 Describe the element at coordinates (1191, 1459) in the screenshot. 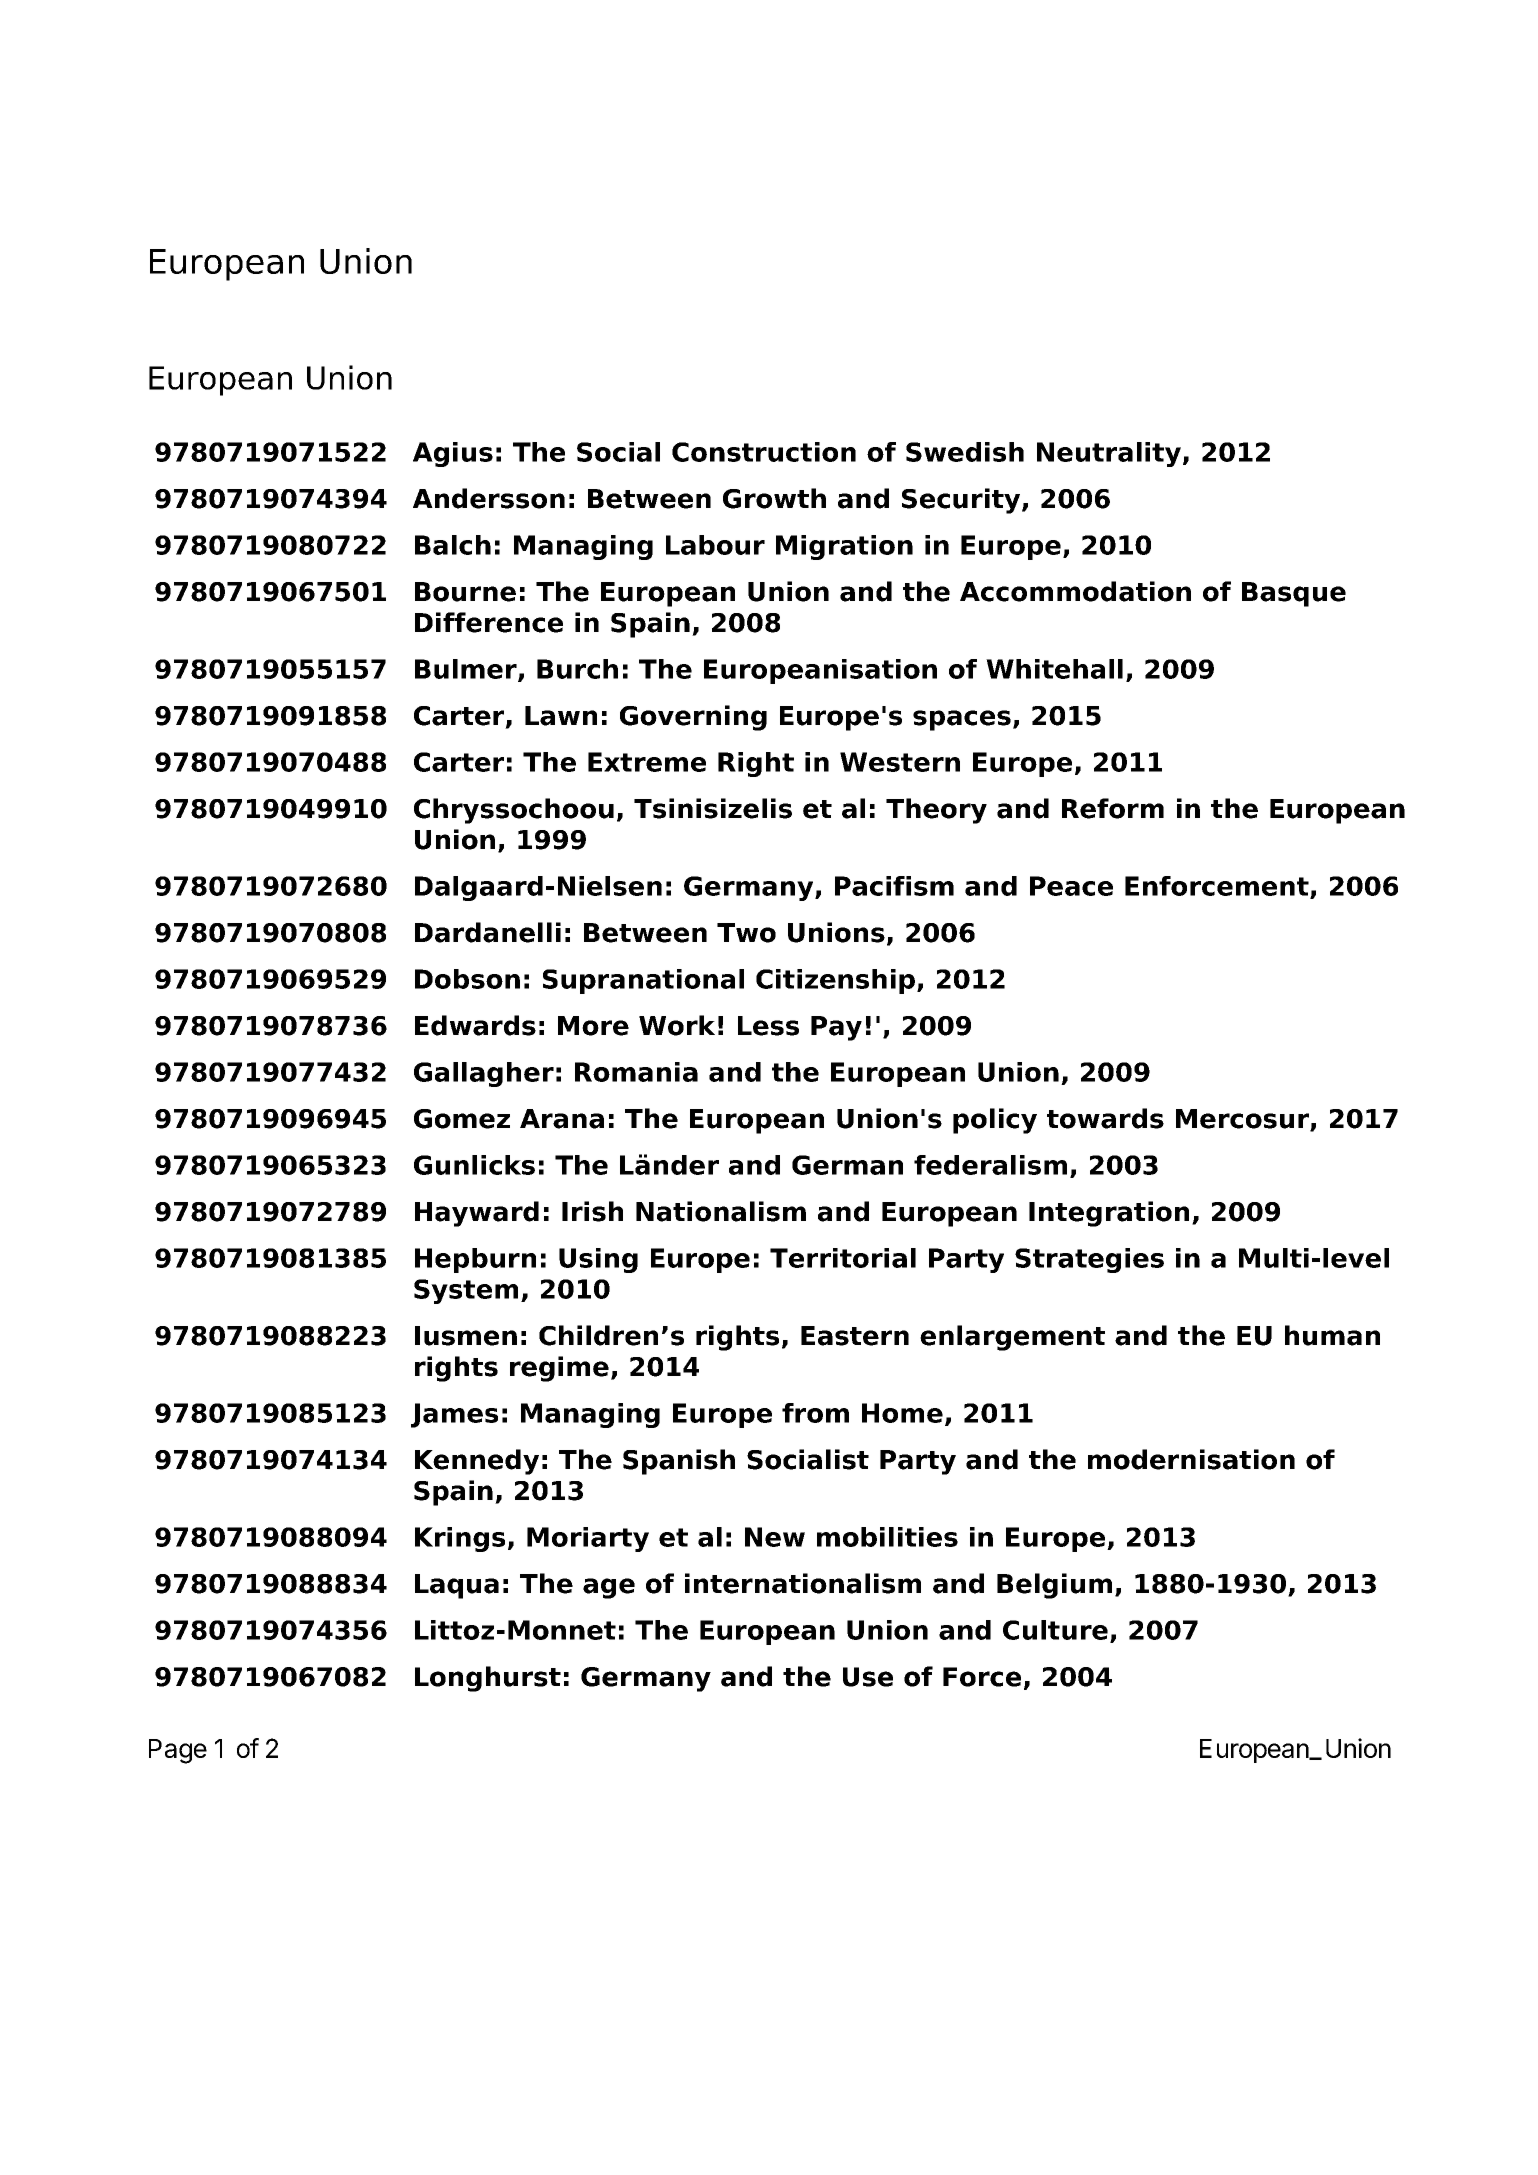

I see `modernisation` at that location.
